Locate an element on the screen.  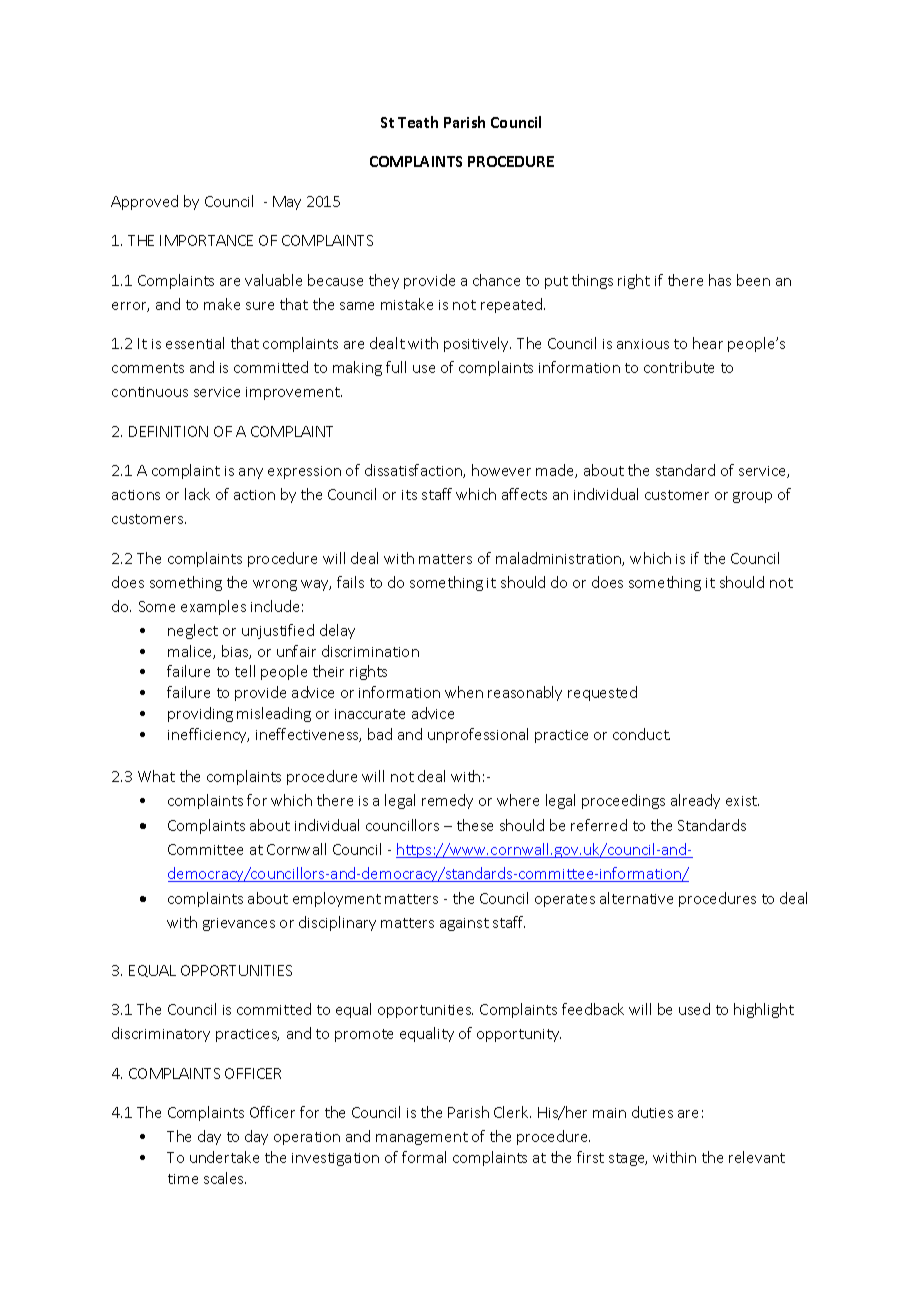
undertake is located at coordinates (224, 1157).
